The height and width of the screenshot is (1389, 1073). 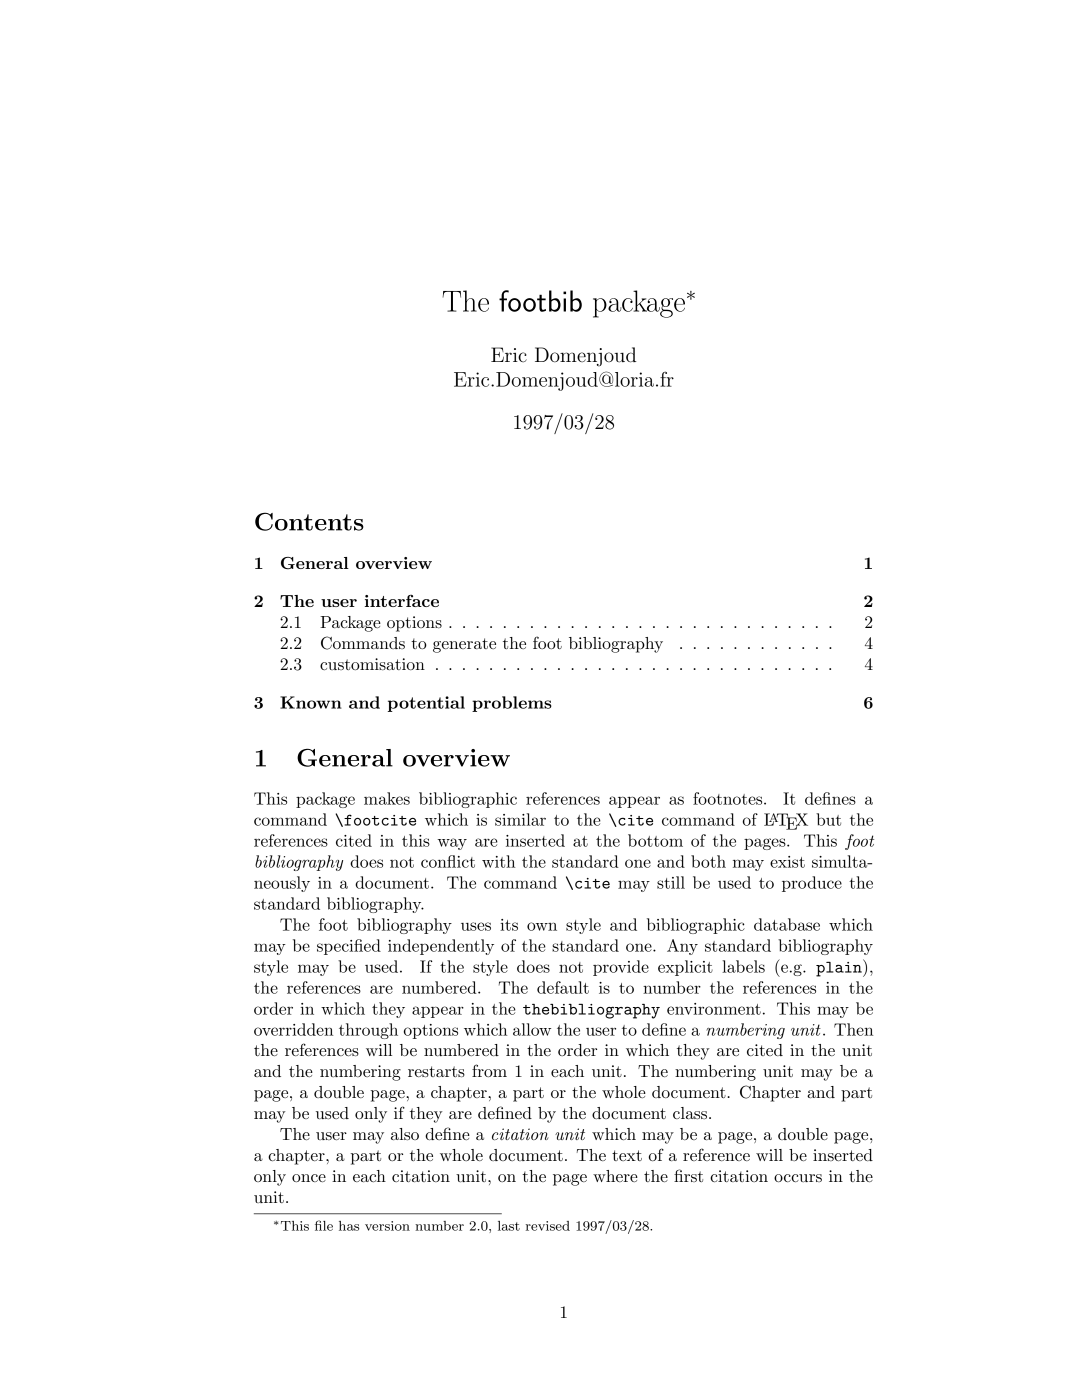 What do you see at coordinates (563, 987) in the screenshot?
I see `default` at bounding box center [563, 987].
